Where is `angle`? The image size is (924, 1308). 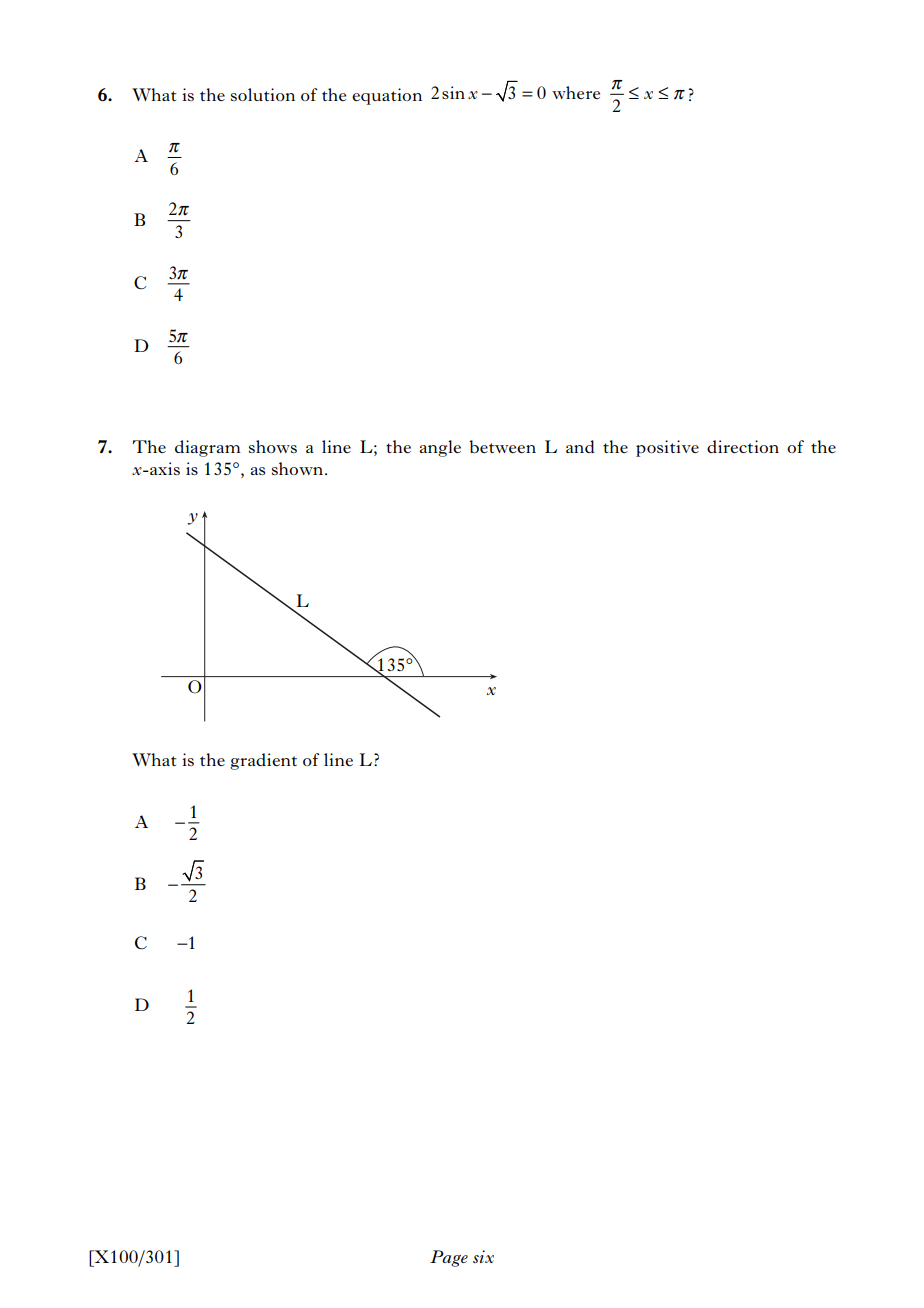
angle is located at coordinates (440, 448).
